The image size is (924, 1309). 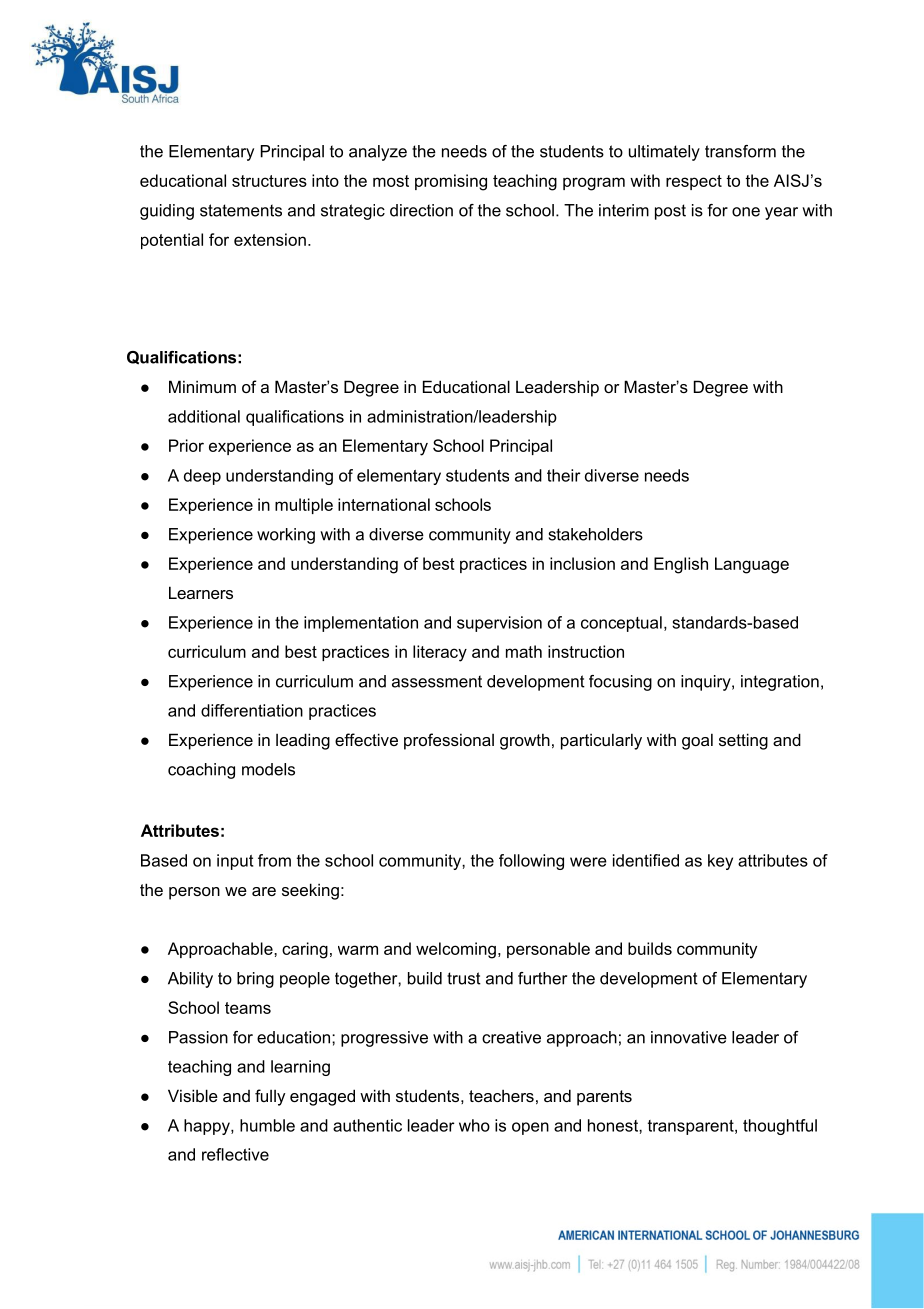 I want to click on deep, so click(x=202, y=477).
